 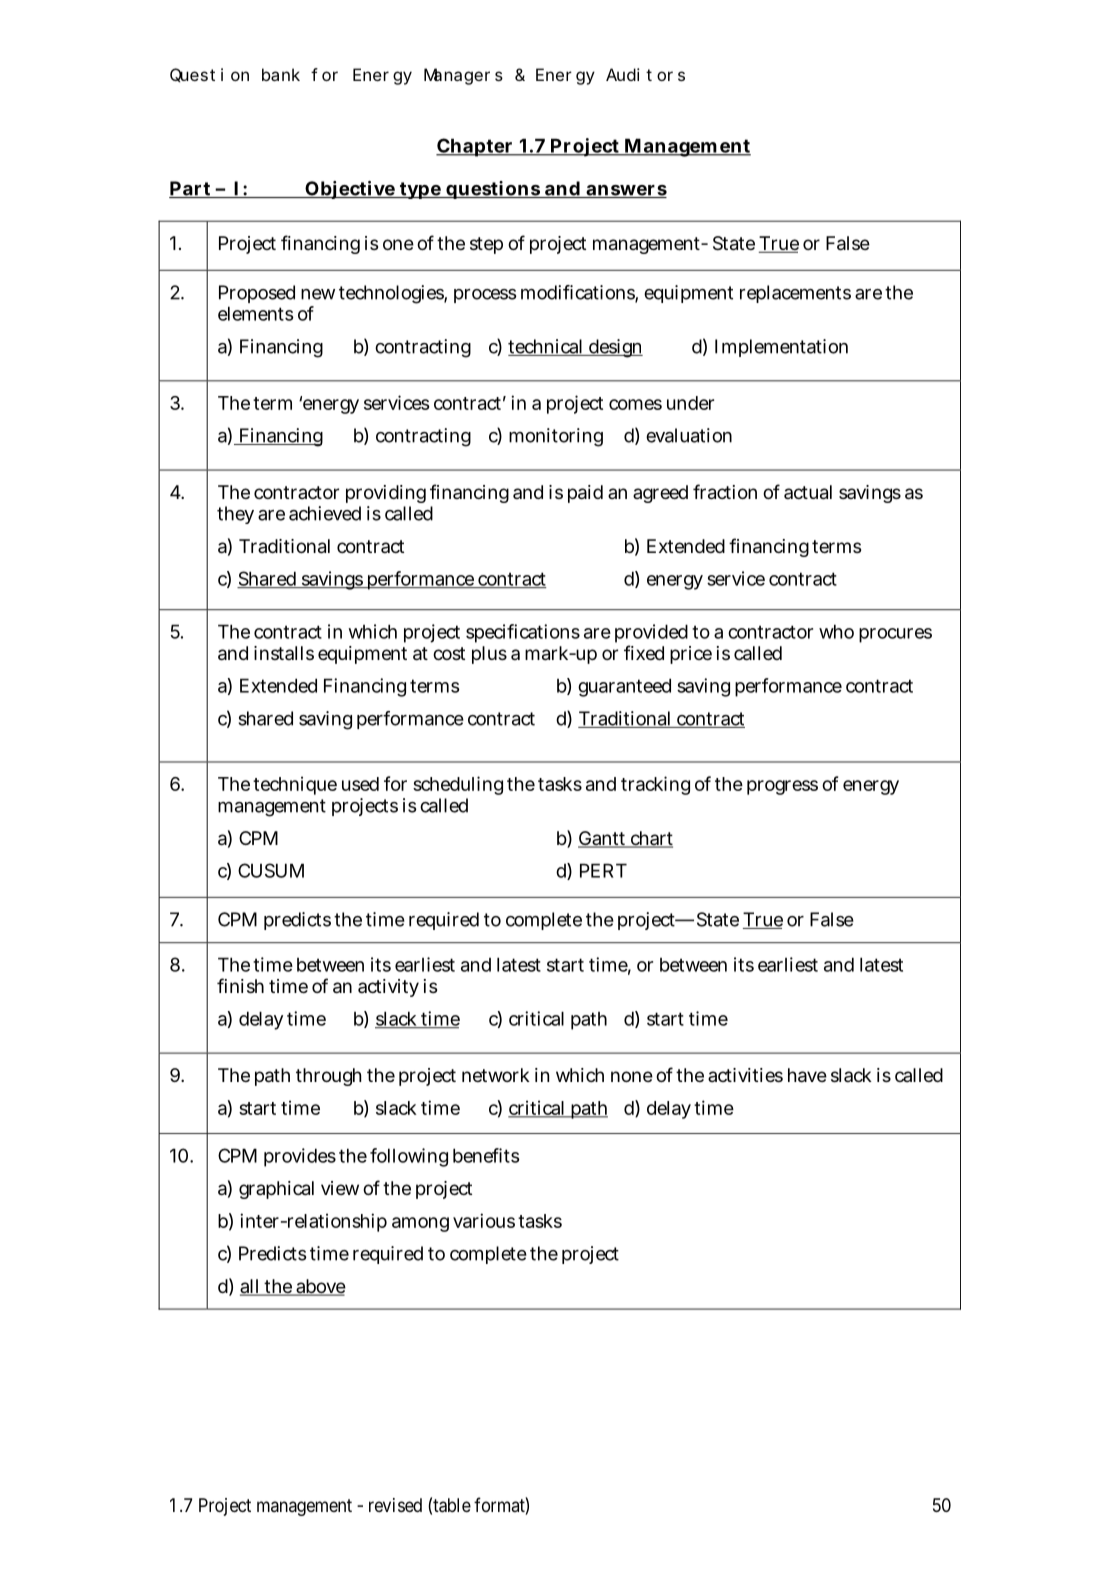 I want to click on finish, so click(x=240, y=985).
